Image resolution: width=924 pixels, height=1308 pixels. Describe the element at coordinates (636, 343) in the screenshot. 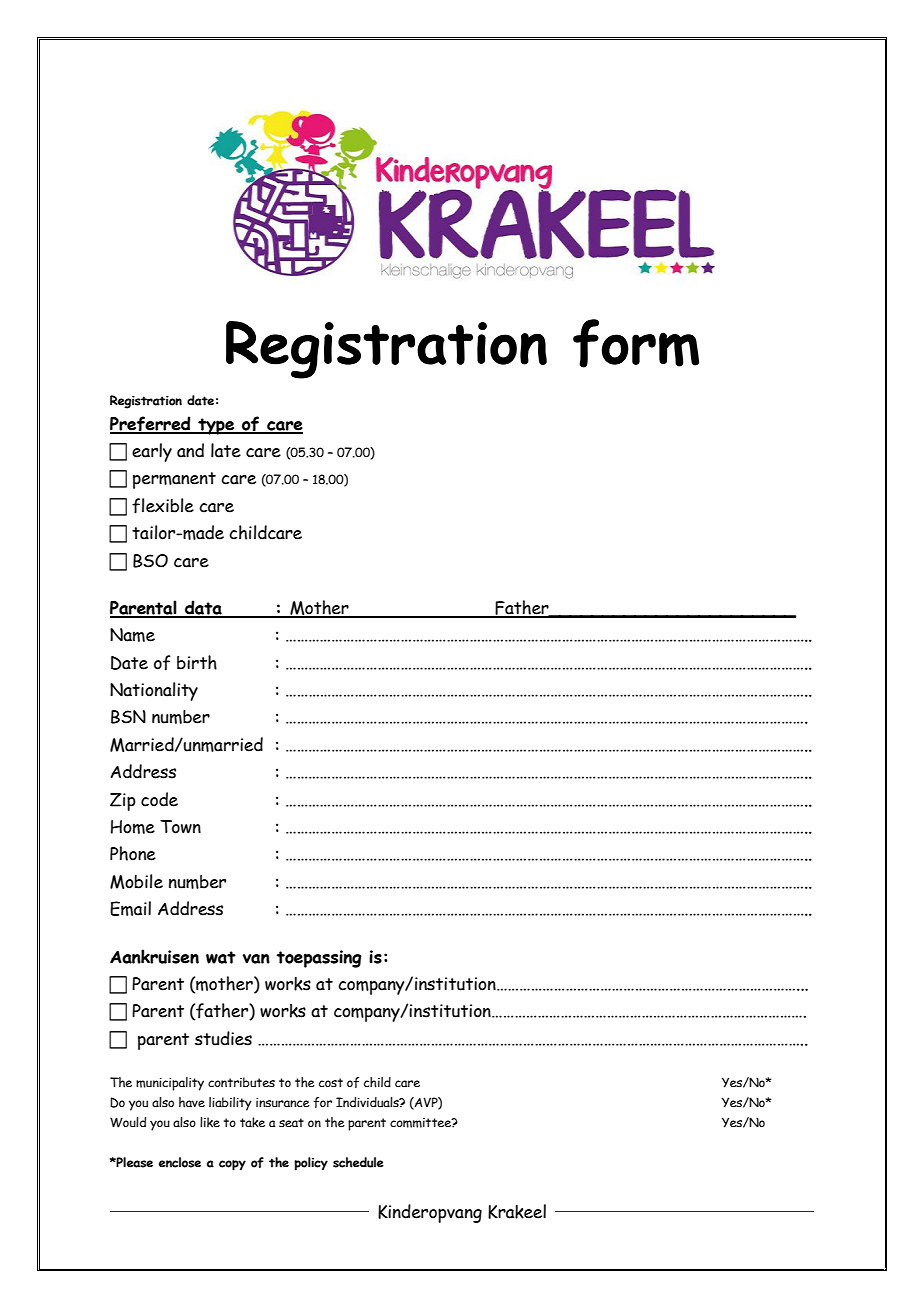

I see `form` at that location.
